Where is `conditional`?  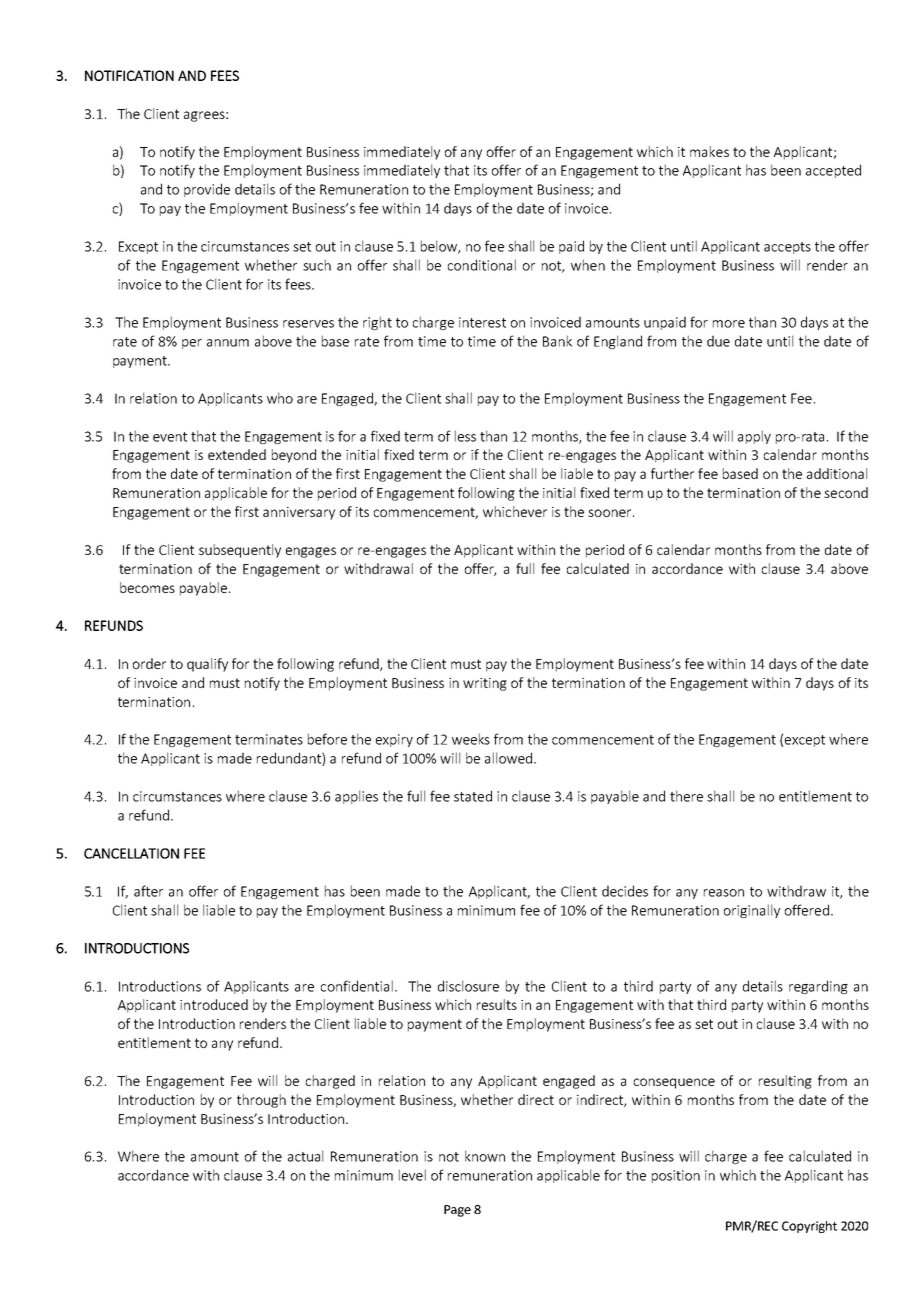
conditional is located at coordinates (482, 265).
